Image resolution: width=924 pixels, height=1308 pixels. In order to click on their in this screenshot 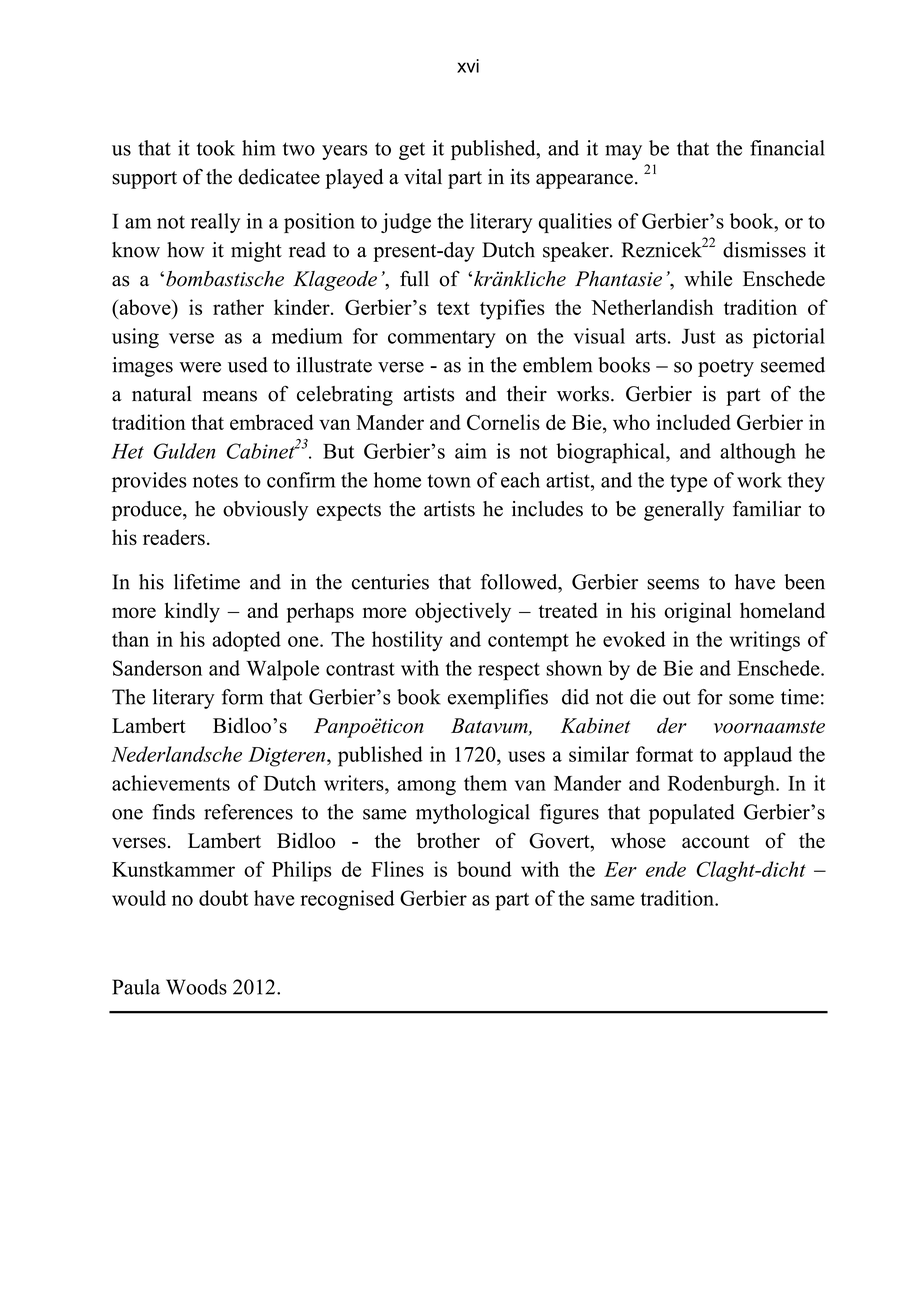, I will do `click(527, 394)`.
